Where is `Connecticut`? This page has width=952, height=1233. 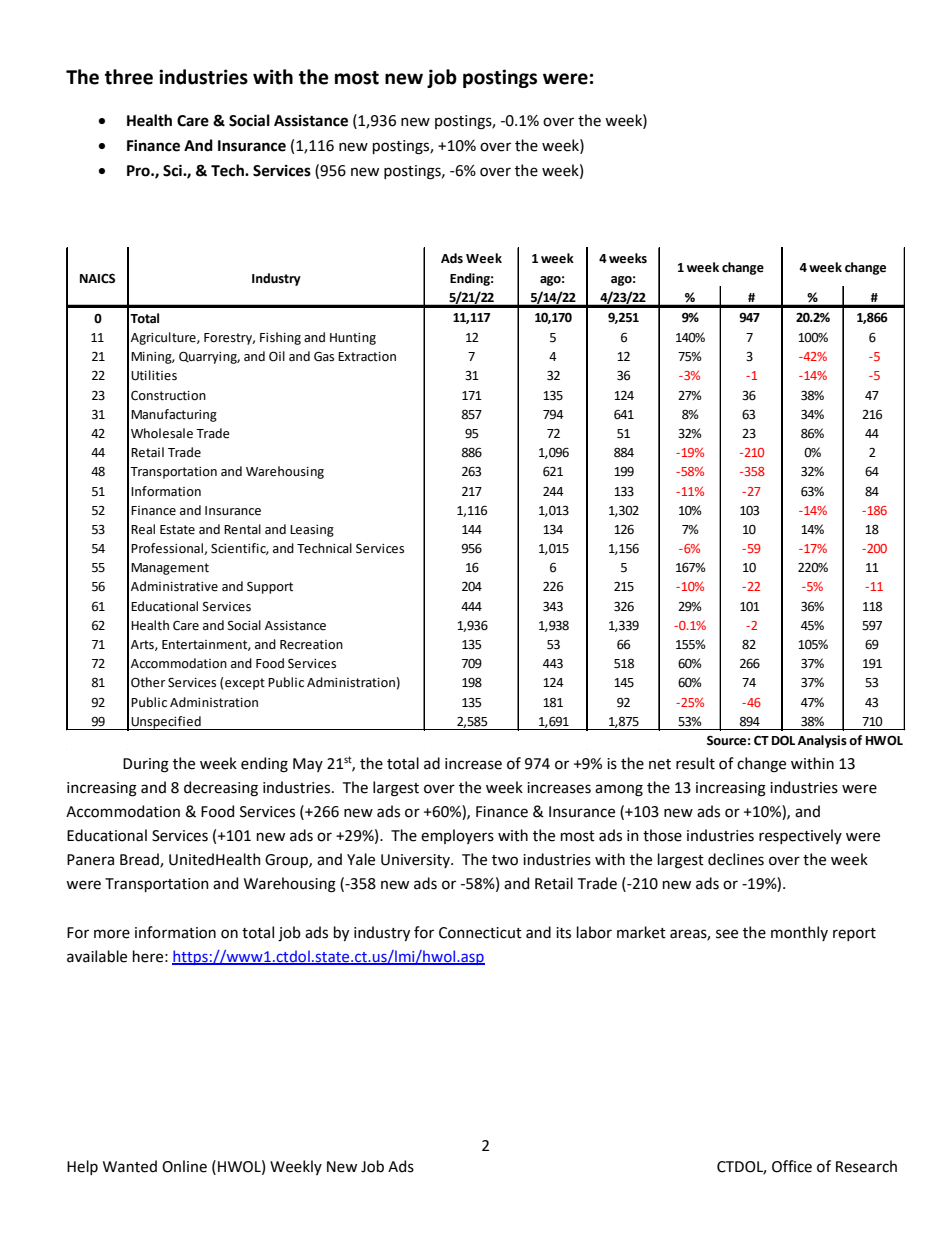
Connecticut is located at coordinates (480, 933).
